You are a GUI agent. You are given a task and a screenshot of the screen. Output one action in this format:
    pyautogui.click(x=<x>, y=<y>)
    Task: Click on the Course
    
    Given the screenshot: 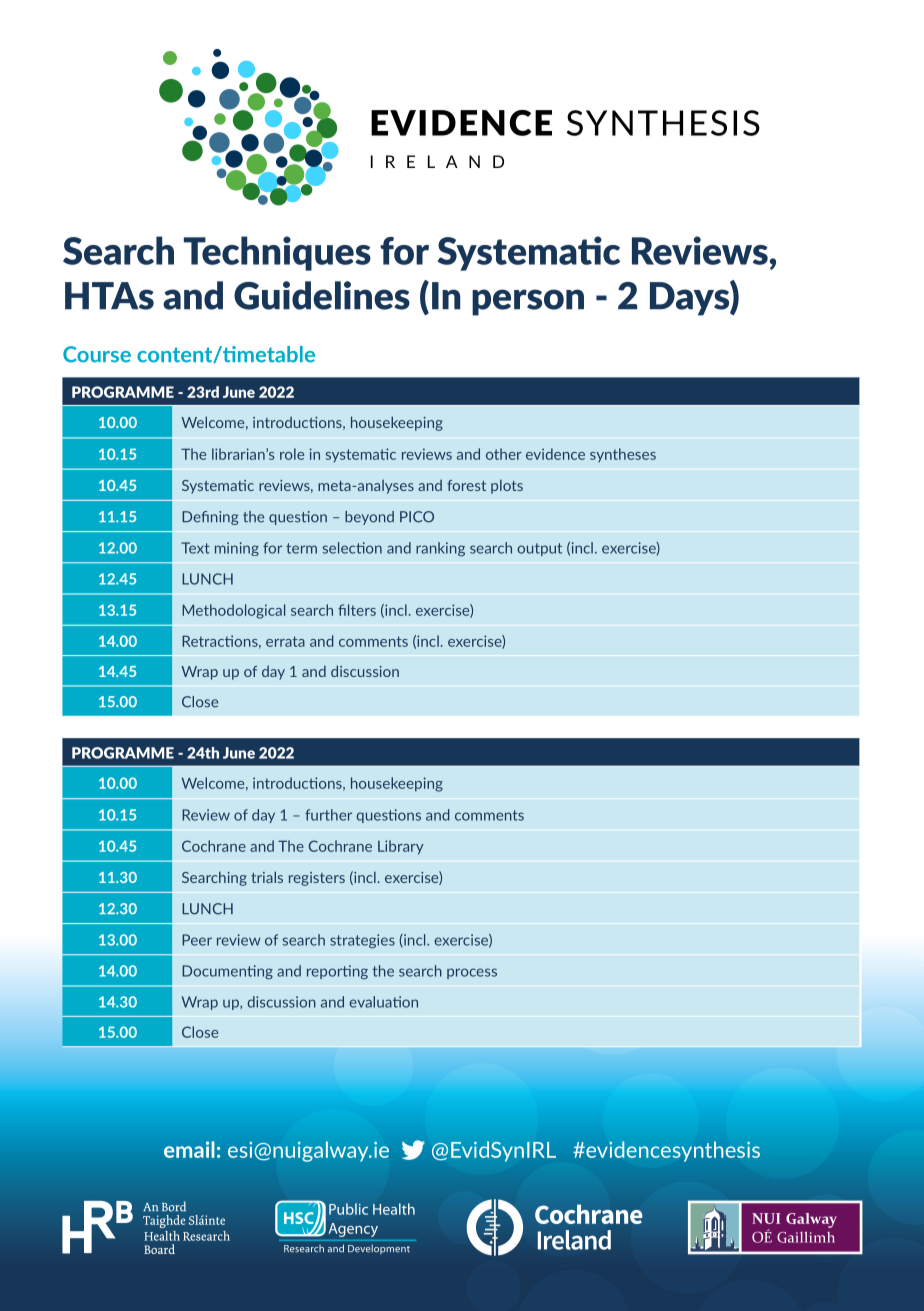 What is the action you would take?
    pyautogui.click(x=97, y=354)
